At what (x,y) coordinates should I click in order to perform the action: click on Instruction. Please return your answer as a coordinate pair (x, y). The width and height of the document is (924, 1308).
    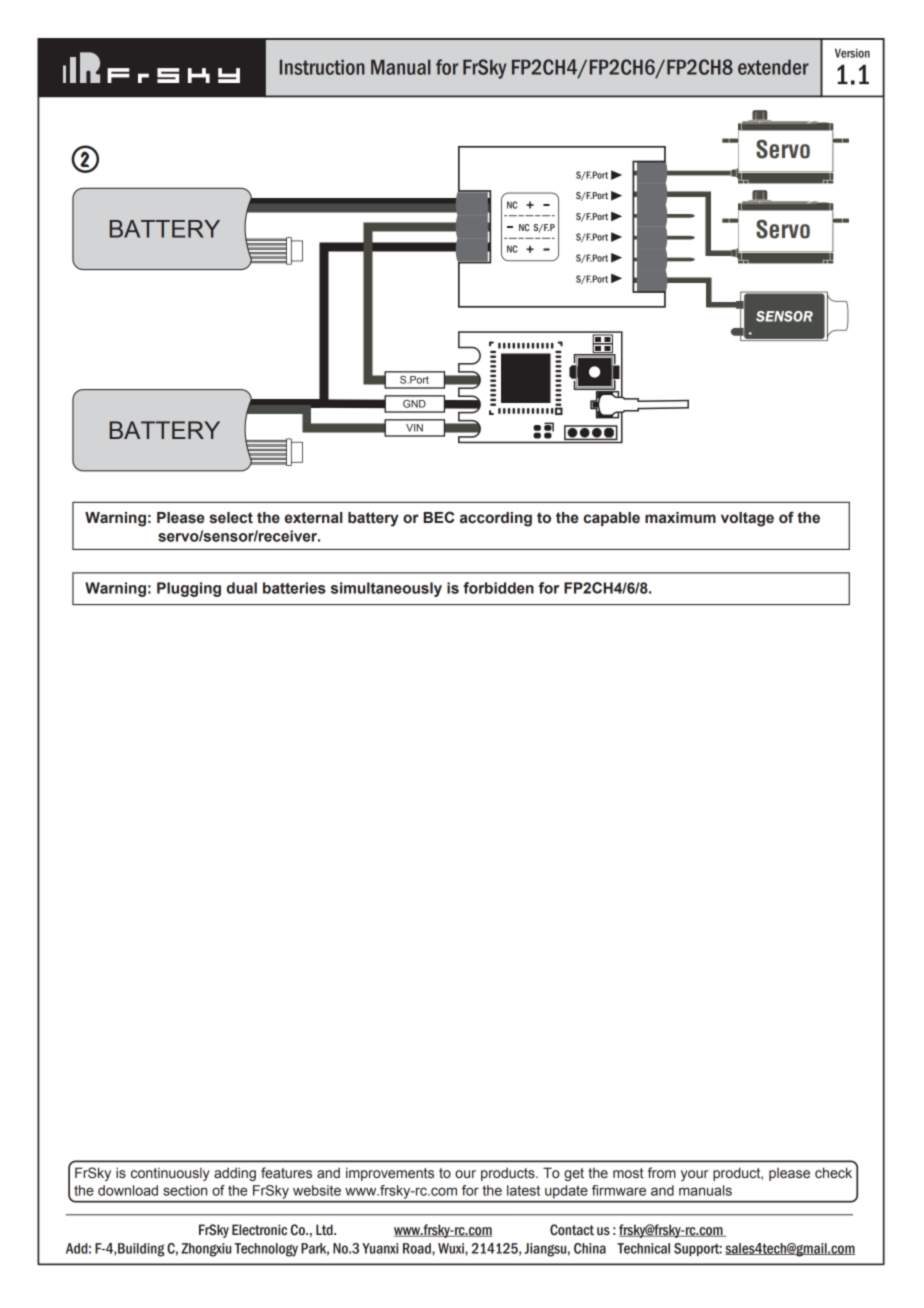
    Looking at the image, I should click on (322, 67).
